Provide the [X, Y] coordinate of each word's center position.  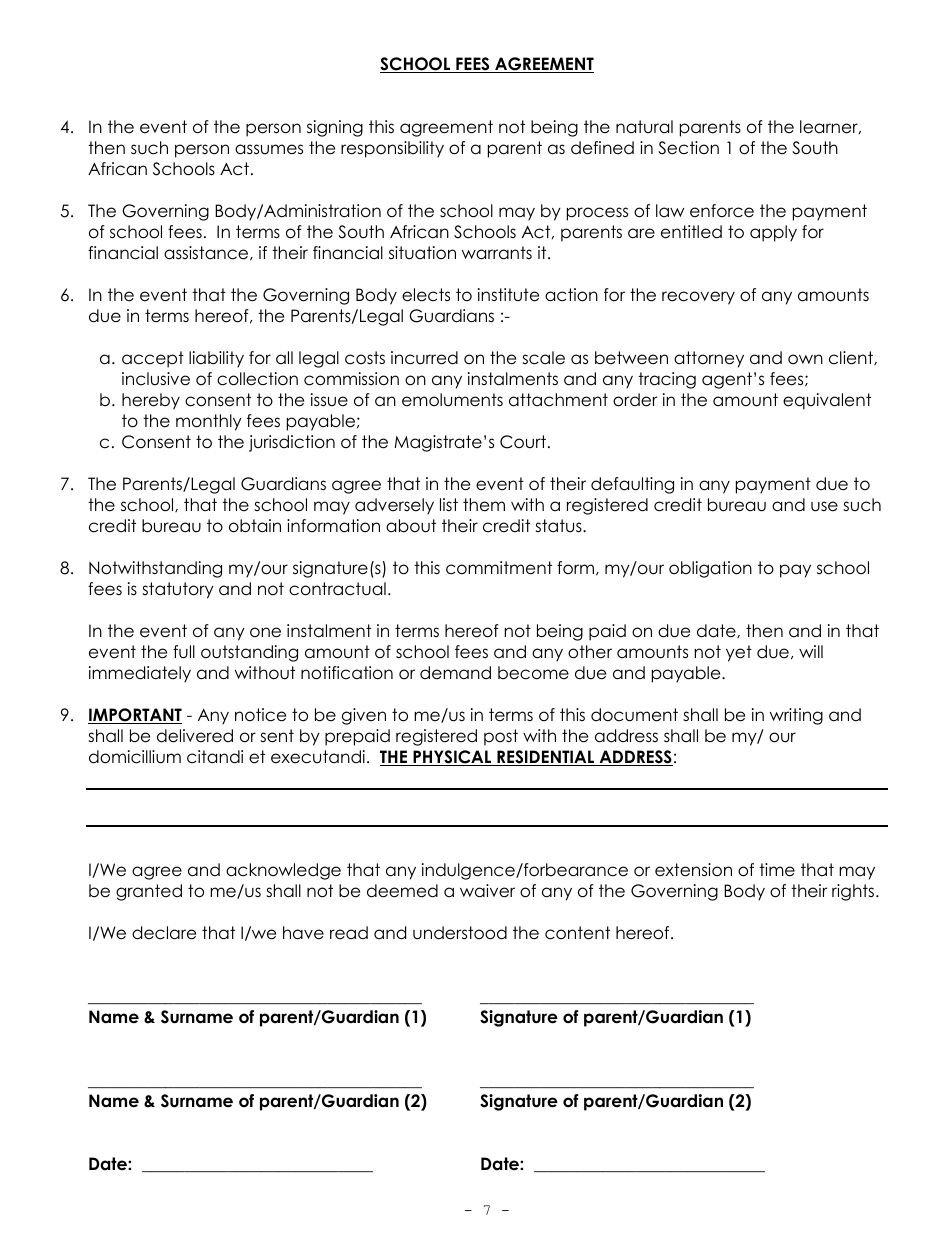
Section [688, 148]
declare [164, 933]
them [484, 505]
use [824, 506]
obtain [255, 526]
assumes [269, 149]
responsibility [392, 149]
